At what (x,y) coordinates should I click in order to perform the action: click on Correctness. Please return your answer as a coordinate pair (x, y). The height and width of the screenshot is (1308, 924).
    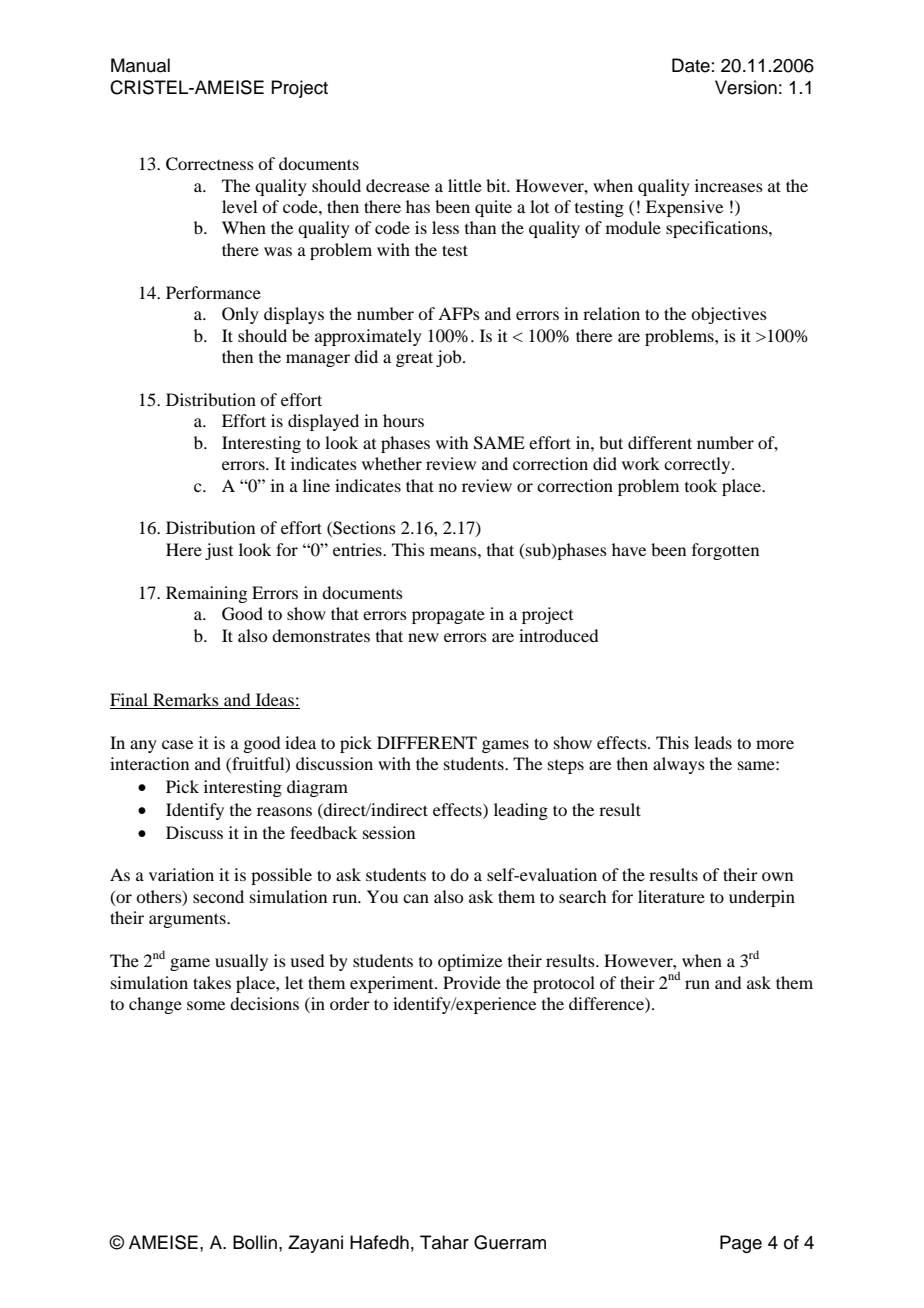
    Looking at the image, I should click on (210, 164).
